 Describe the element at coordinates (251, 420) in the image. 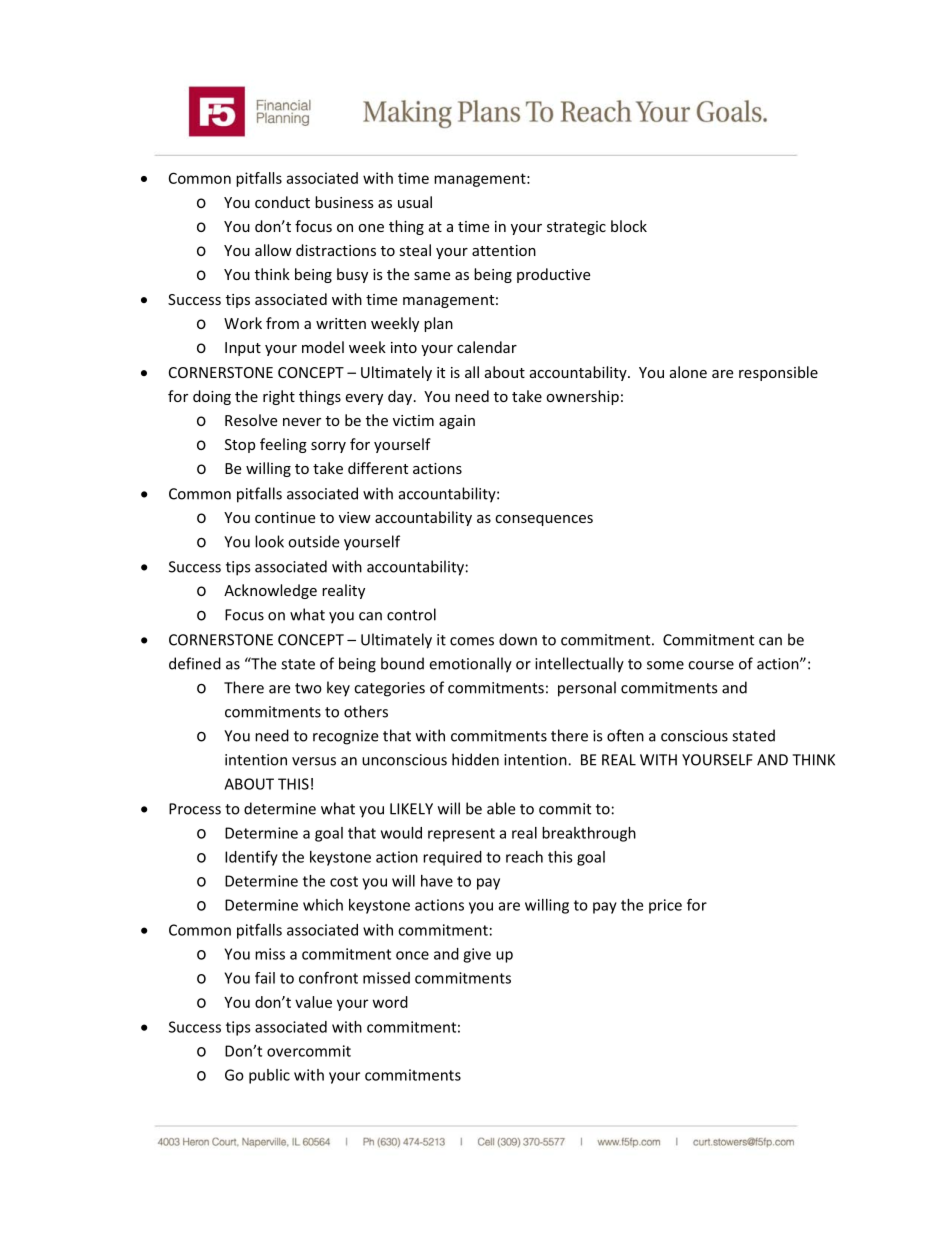

I see `Resolve` at that location.
